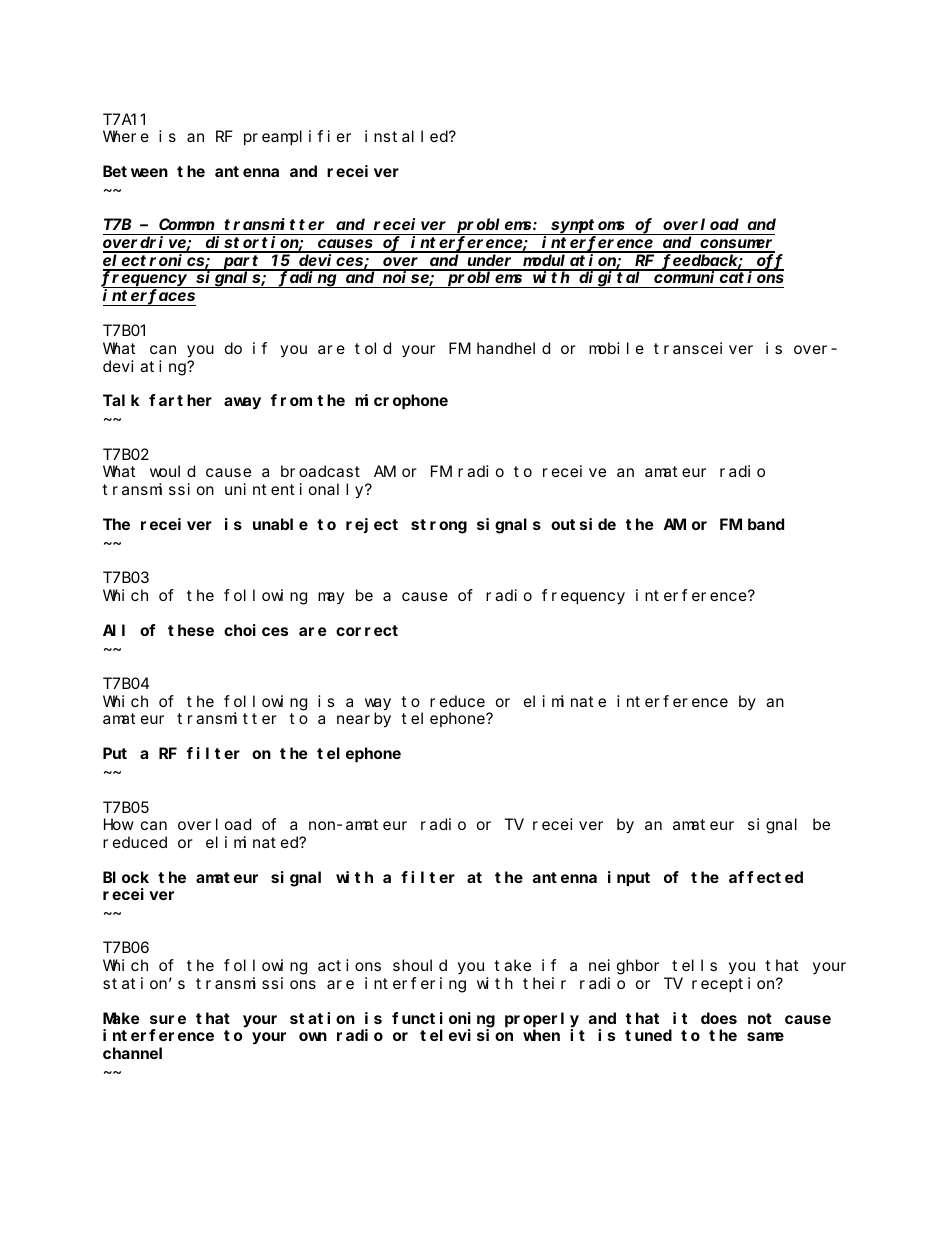  I want to click on sure, so click(168, 1019).
